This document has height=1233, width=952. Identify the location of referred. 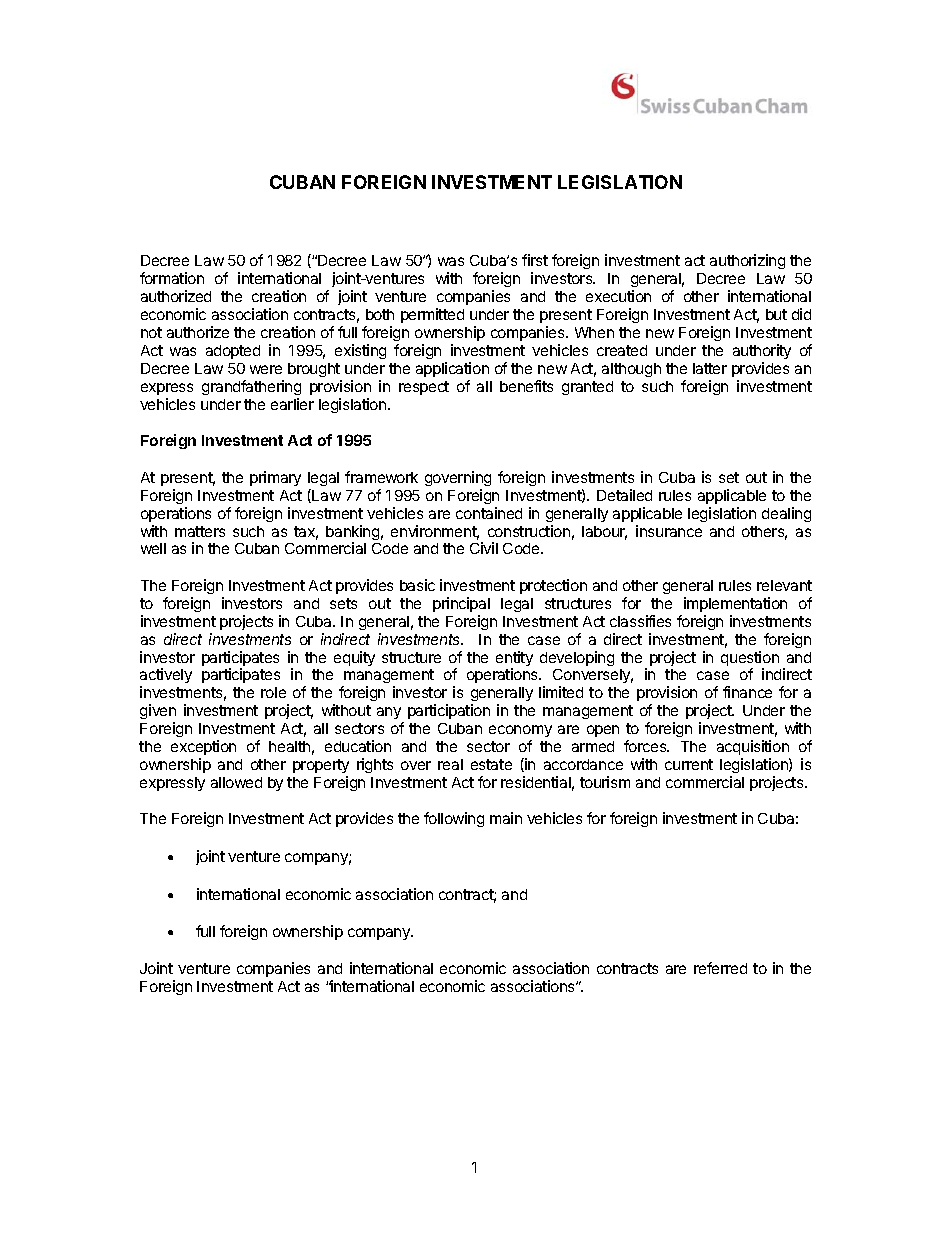
(720, 968).
